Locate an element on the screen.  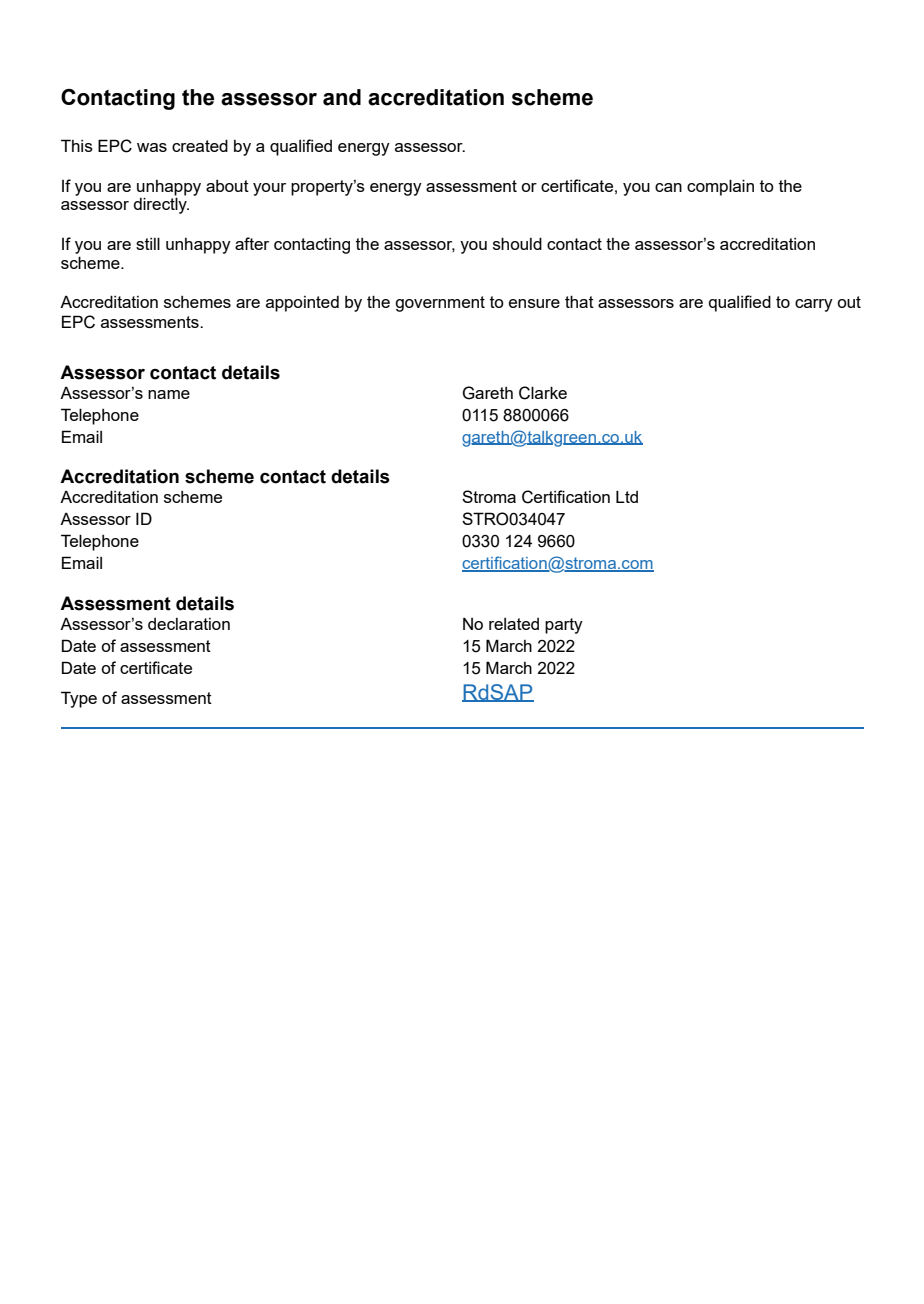
carry is located at coordinates (814, 305).
